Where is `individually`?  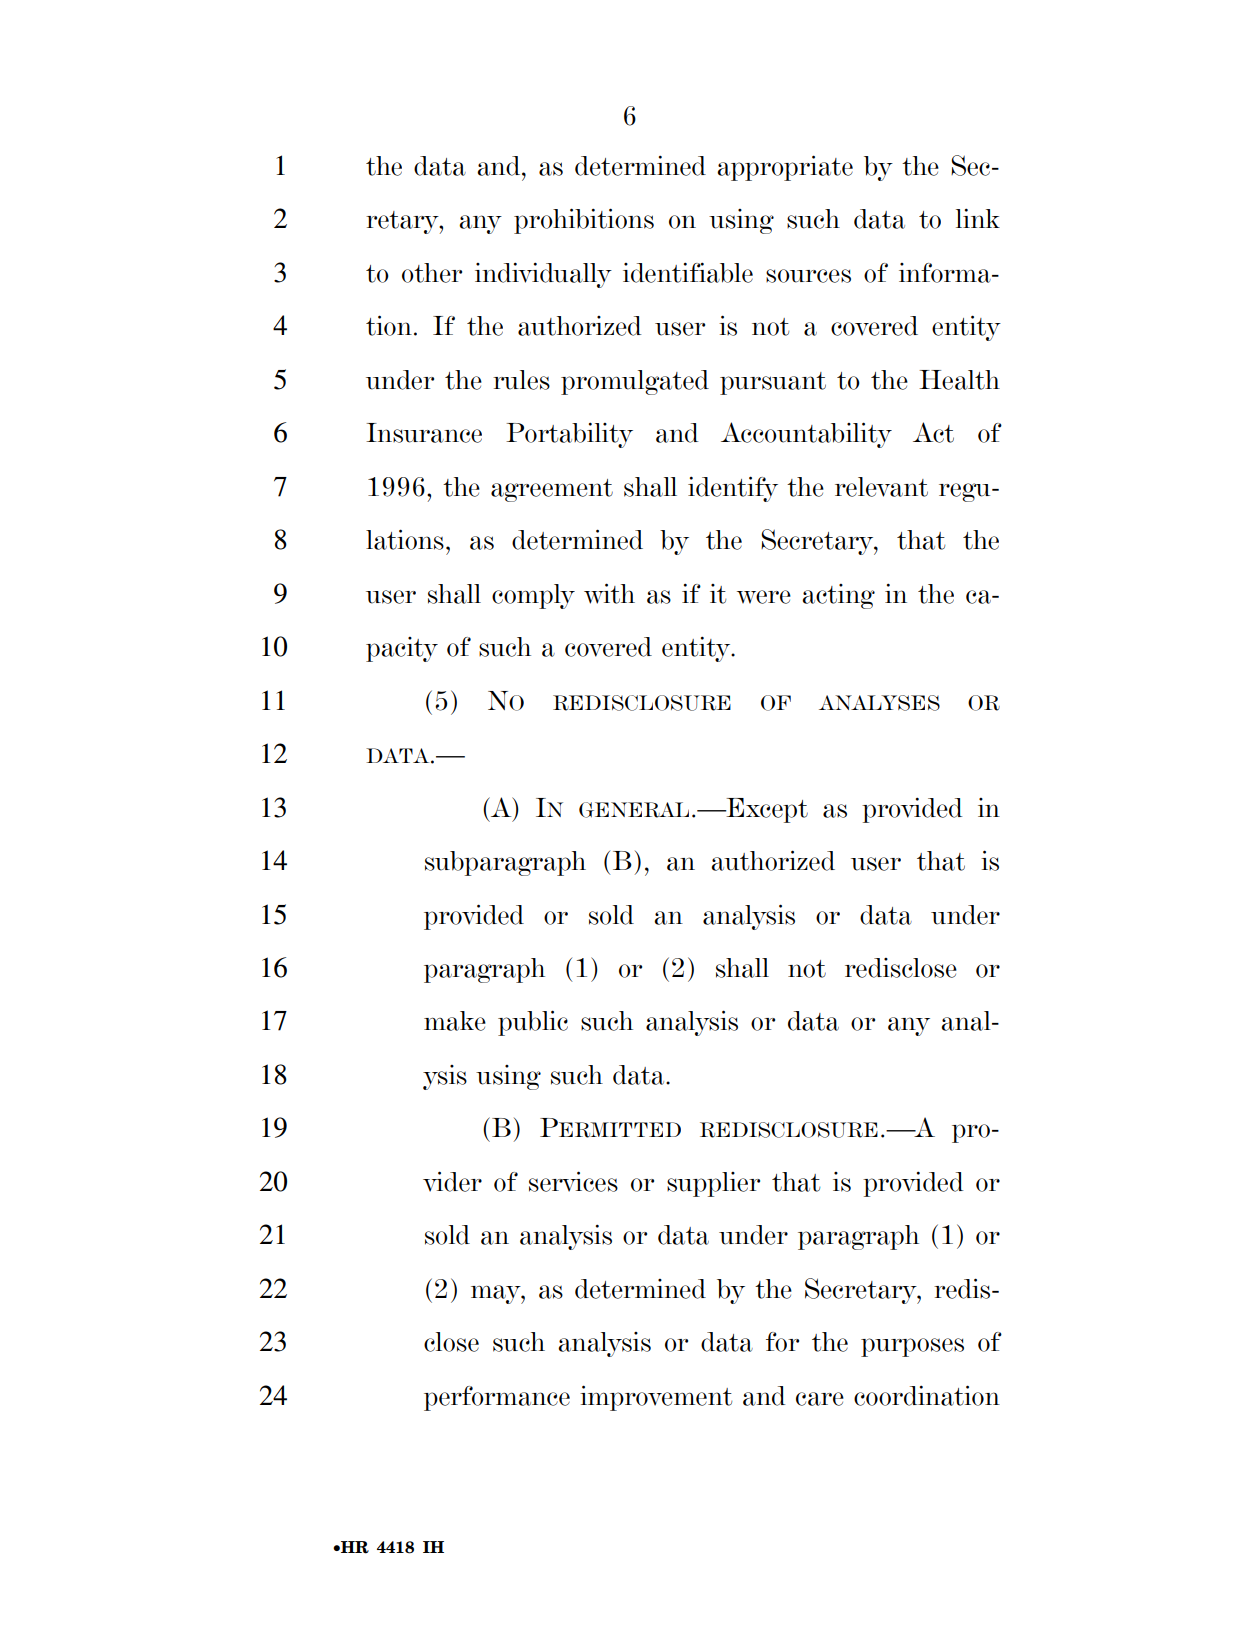 individually is located at coordinates (543, 275).
